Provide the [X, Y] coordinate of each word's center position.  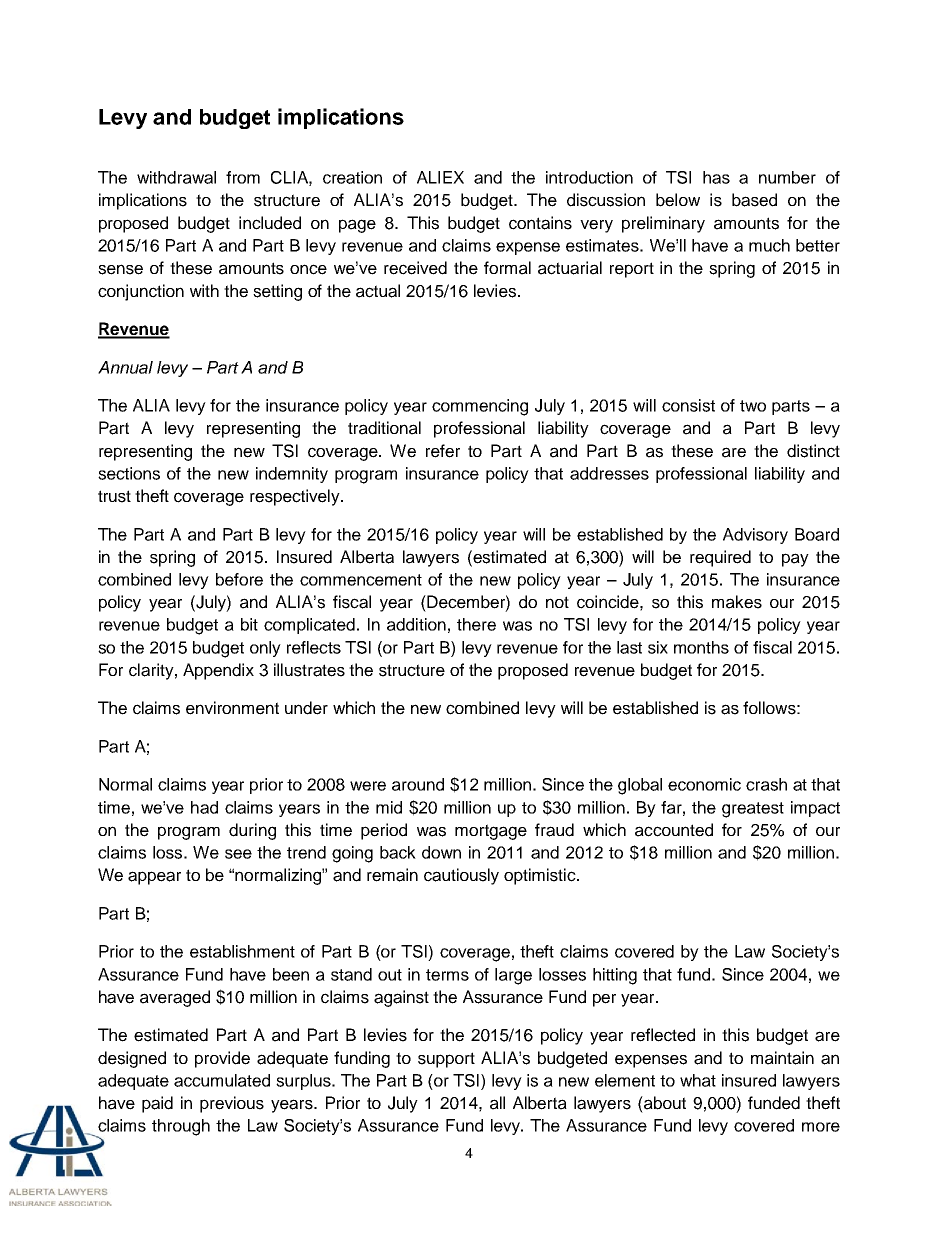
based [754, 200]
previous [232, 1104]
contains [540, 223]
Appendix [218, 671]
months [701, 647]
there [476, 624]
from [243, 177]
